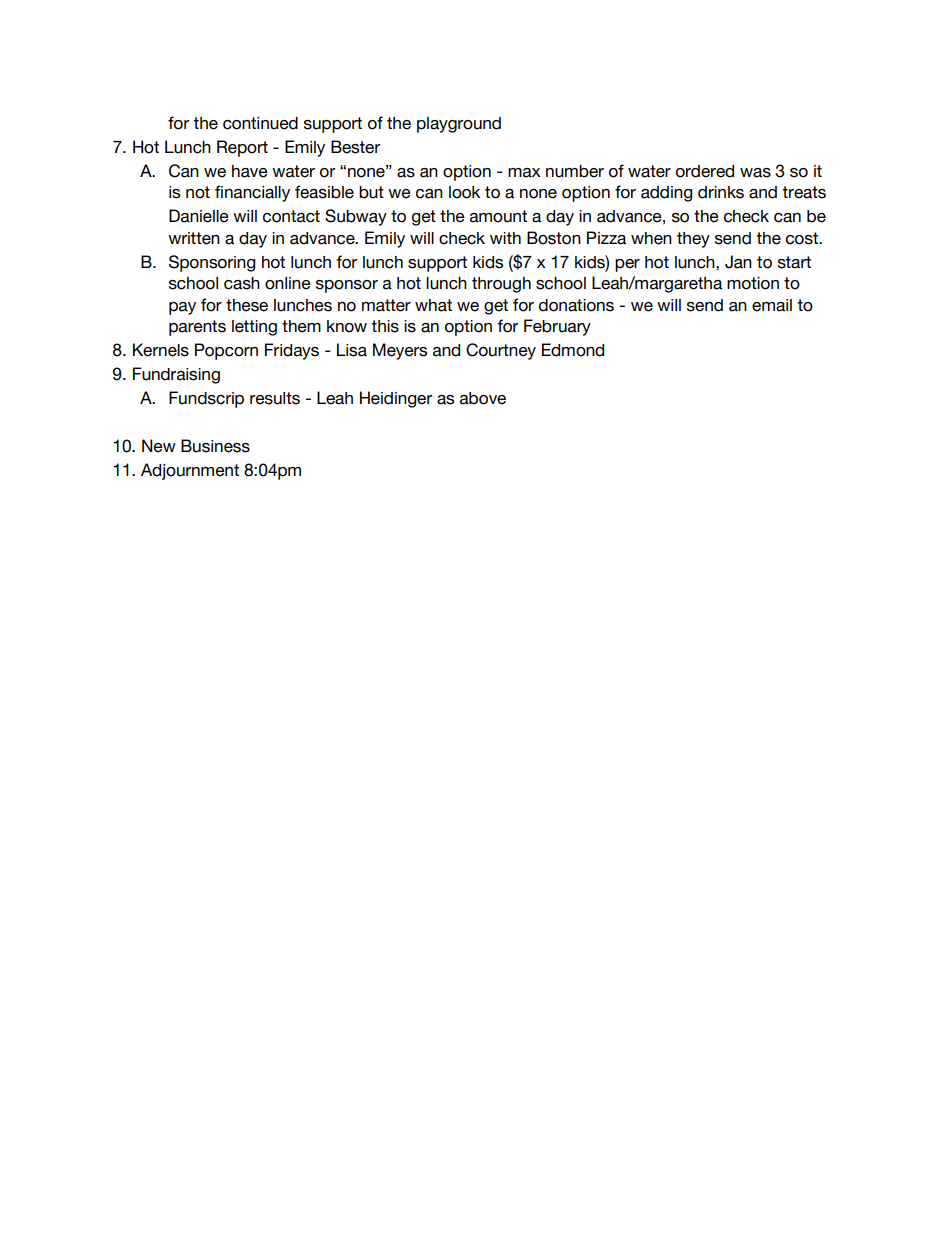 The height and width of the screenshot is (1233, 952). I want to click on Courtney, so click(501, 351).
